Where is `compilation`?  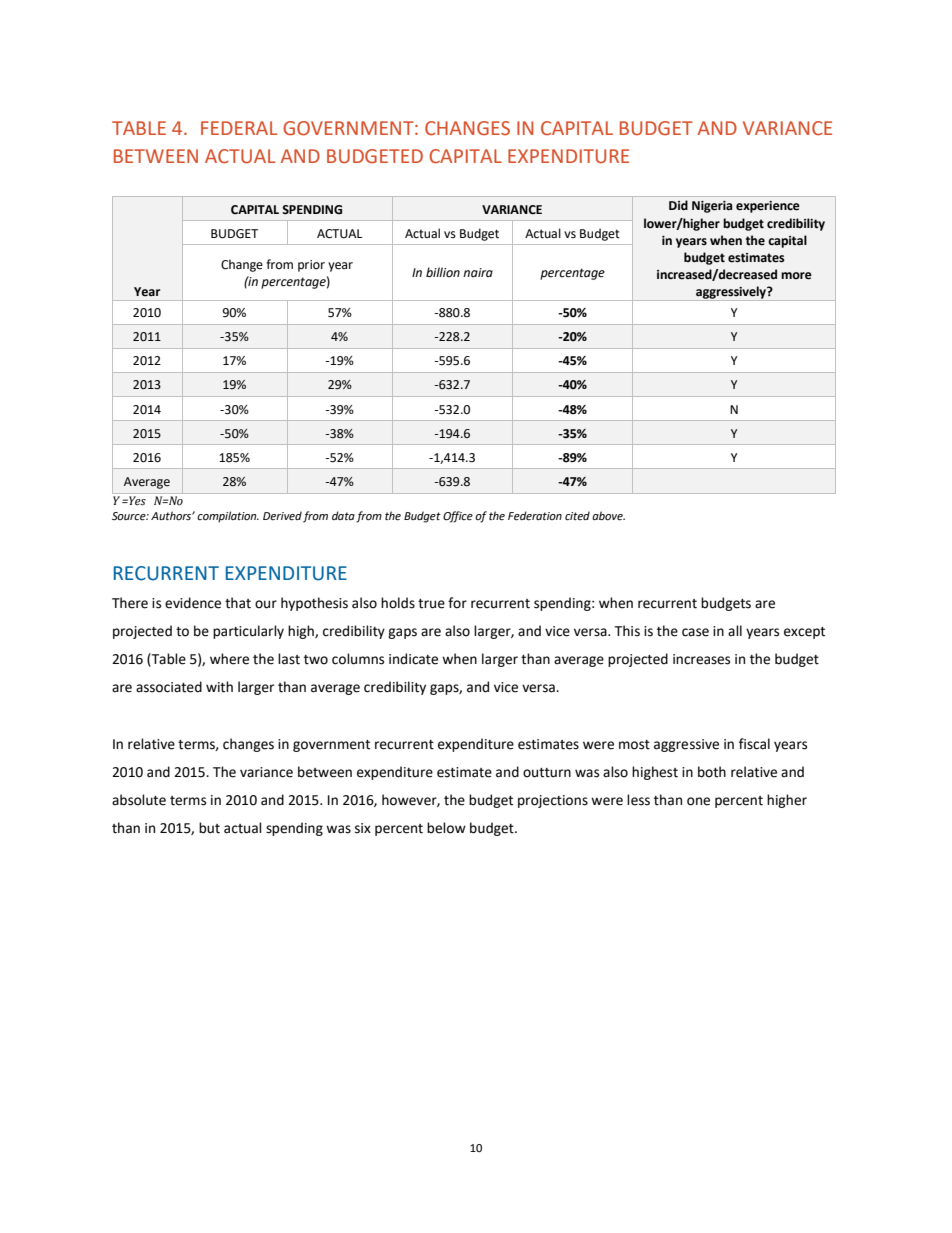 compilation is located at coordinates (228, 517).
